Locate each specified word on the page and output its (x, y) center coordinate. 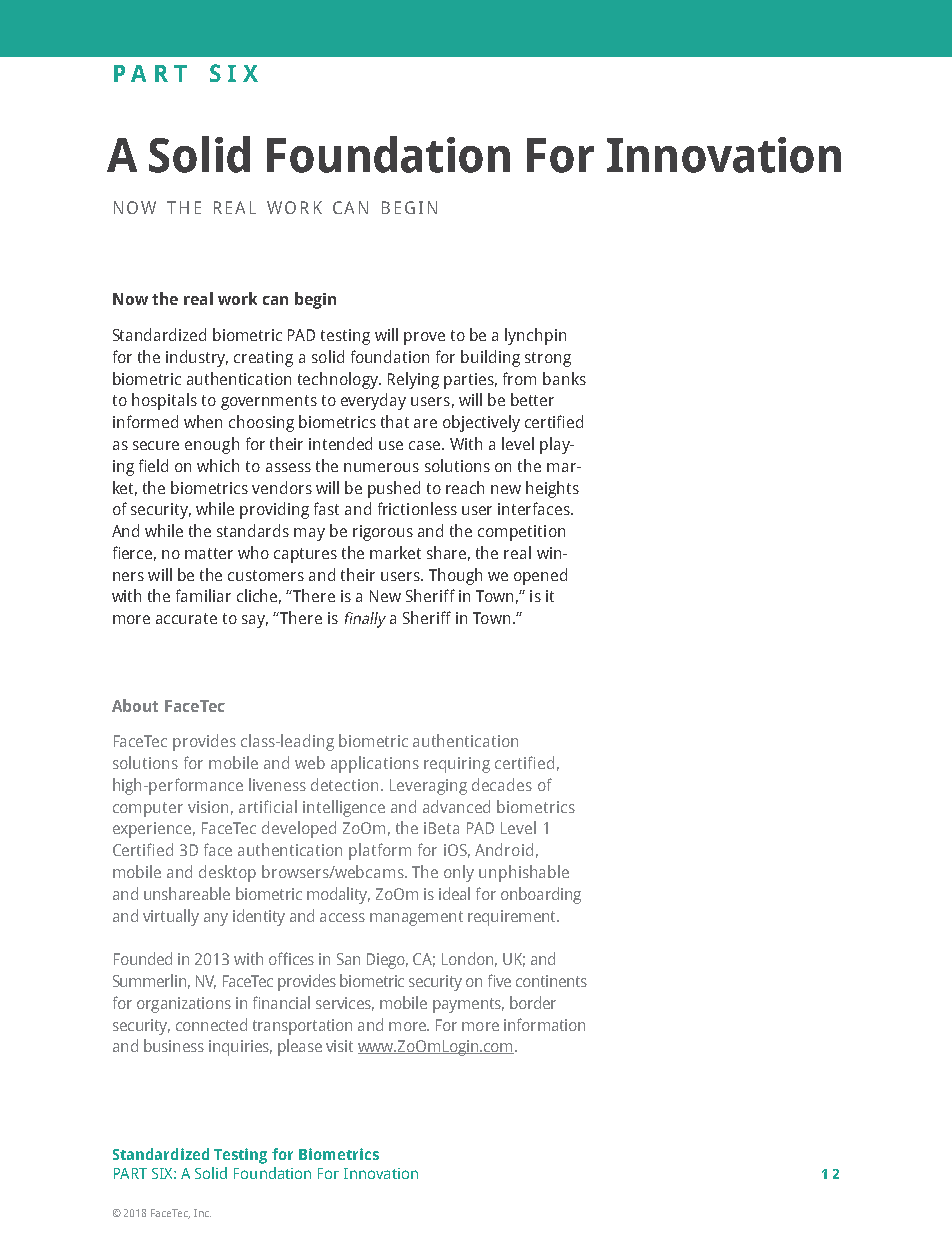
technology (339, 380)
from (519, 378)
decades (502, 784)
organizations (184, 1005)
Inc (202, 1213)
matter (209, 553)
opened (540, 576)
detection (344, 784)
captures (305, 555)
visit (339, 1046)
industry (197, 358)
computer (148, 809)
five (499, 980)
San (348, 959)
